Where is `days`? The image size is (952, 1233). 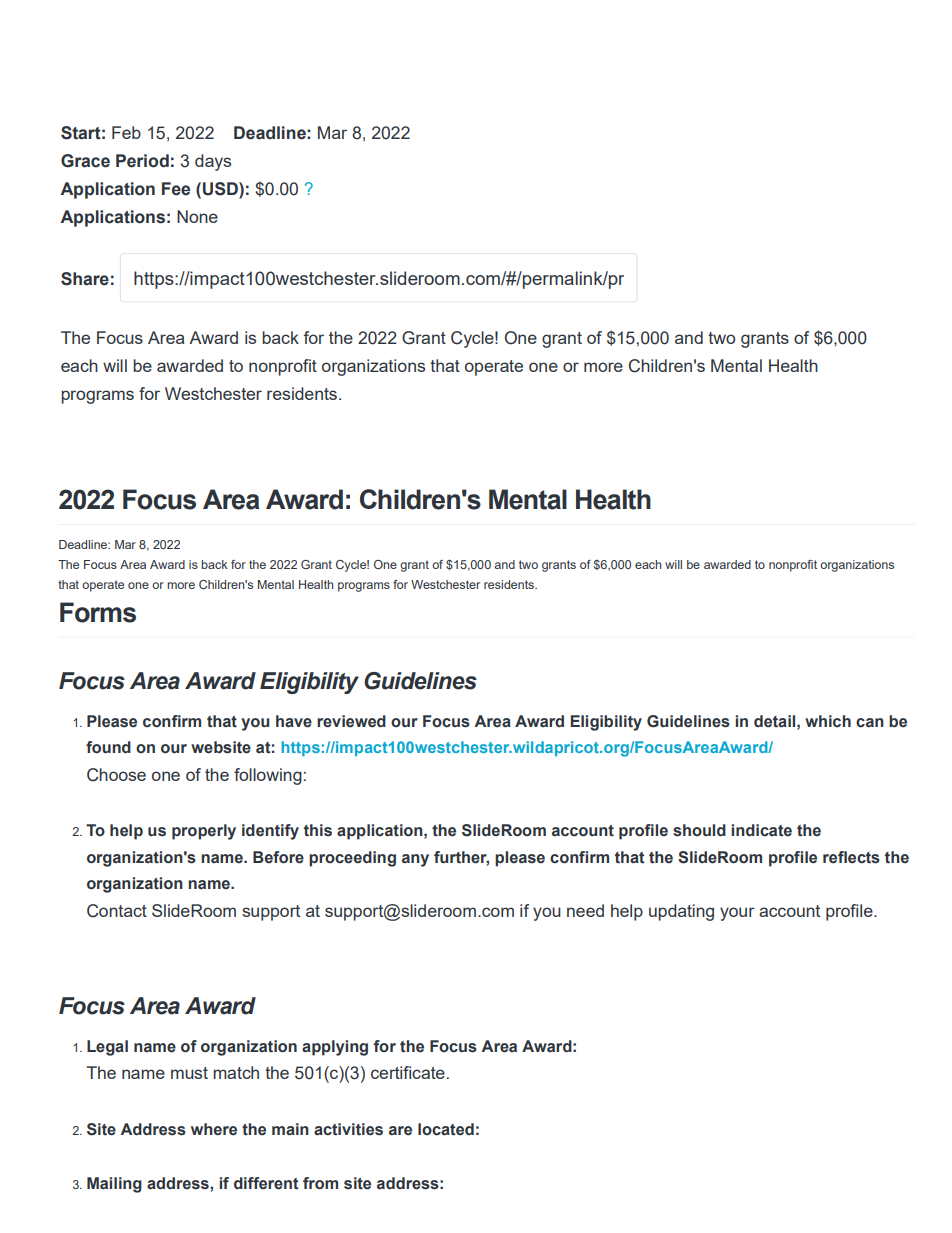
days is located at coordinates (213, 162).
